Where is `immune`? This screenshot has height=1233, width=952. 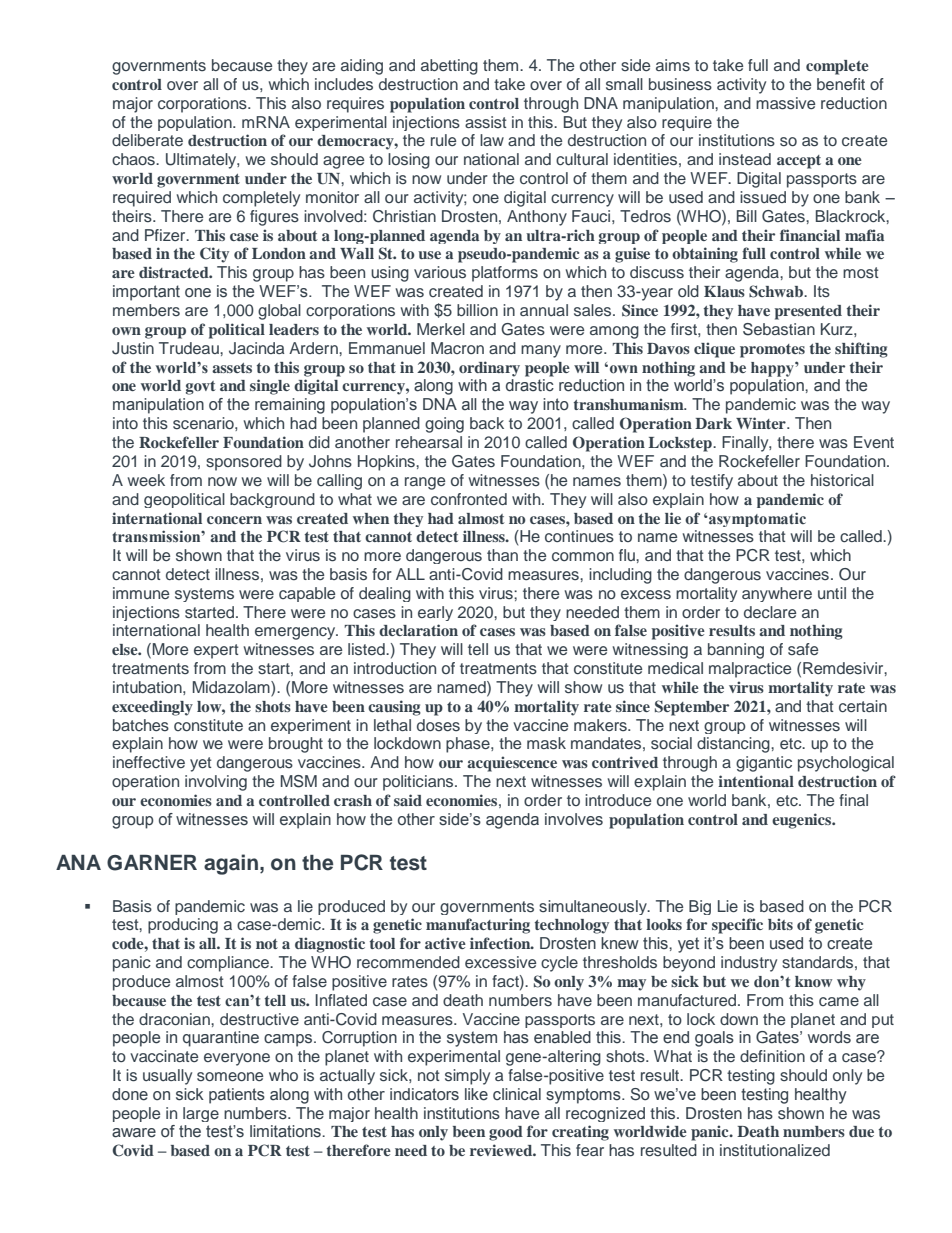
immune is located at coordinates (141, 593).
